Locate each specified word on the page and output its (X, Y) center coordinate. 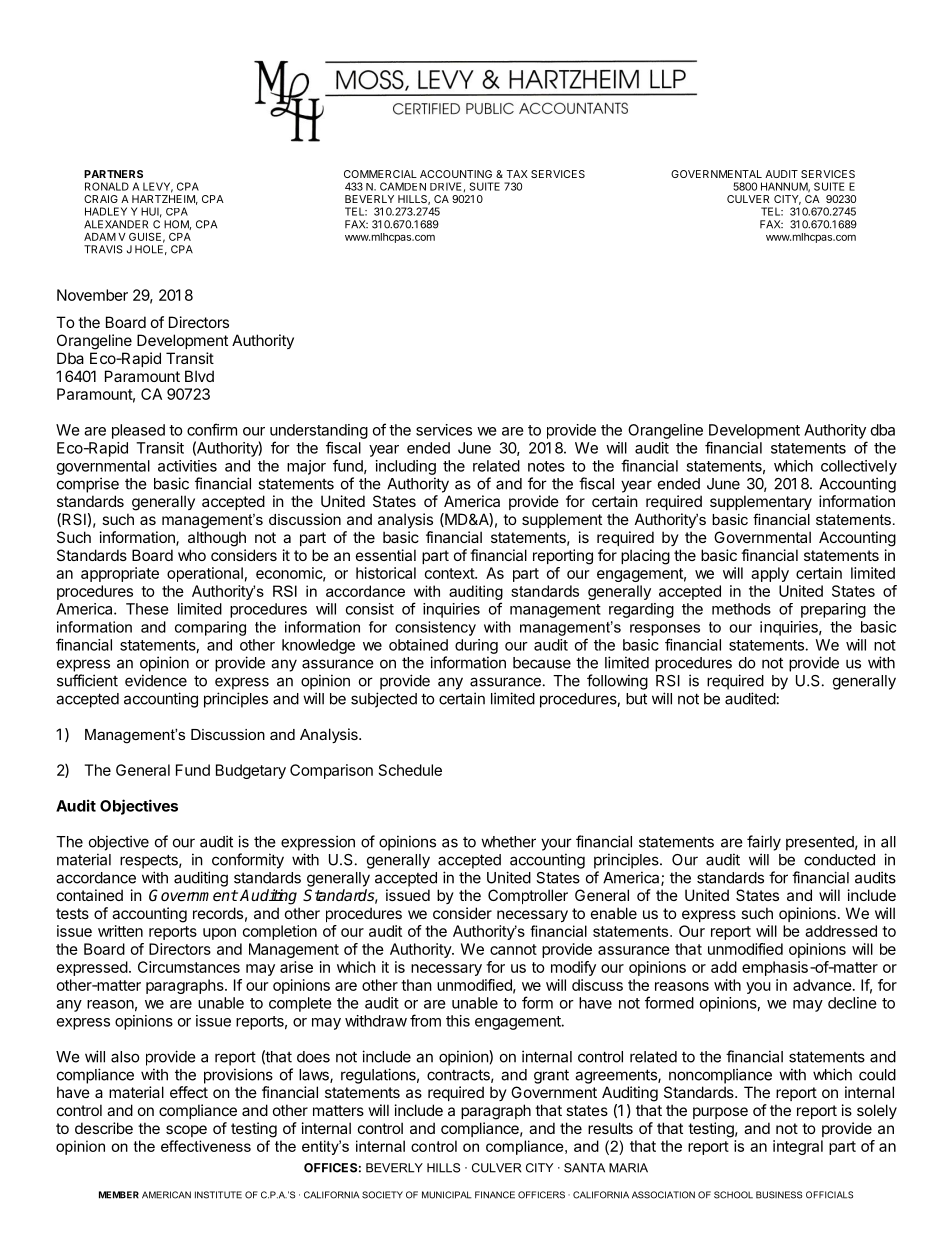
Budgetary (251, 771)
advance (822, 985)
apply (770, 574)
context (450, 573)
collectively (859, 467)
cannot (513, 949)
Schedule (410, 770)
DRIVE (445, 186)
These (147, 609)
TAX (517, 174)
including (406, 467)
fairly (764, 843)
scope (186, 1131)
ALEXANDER (116, 224)
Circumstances (189, 967)
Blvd (199, 376)
